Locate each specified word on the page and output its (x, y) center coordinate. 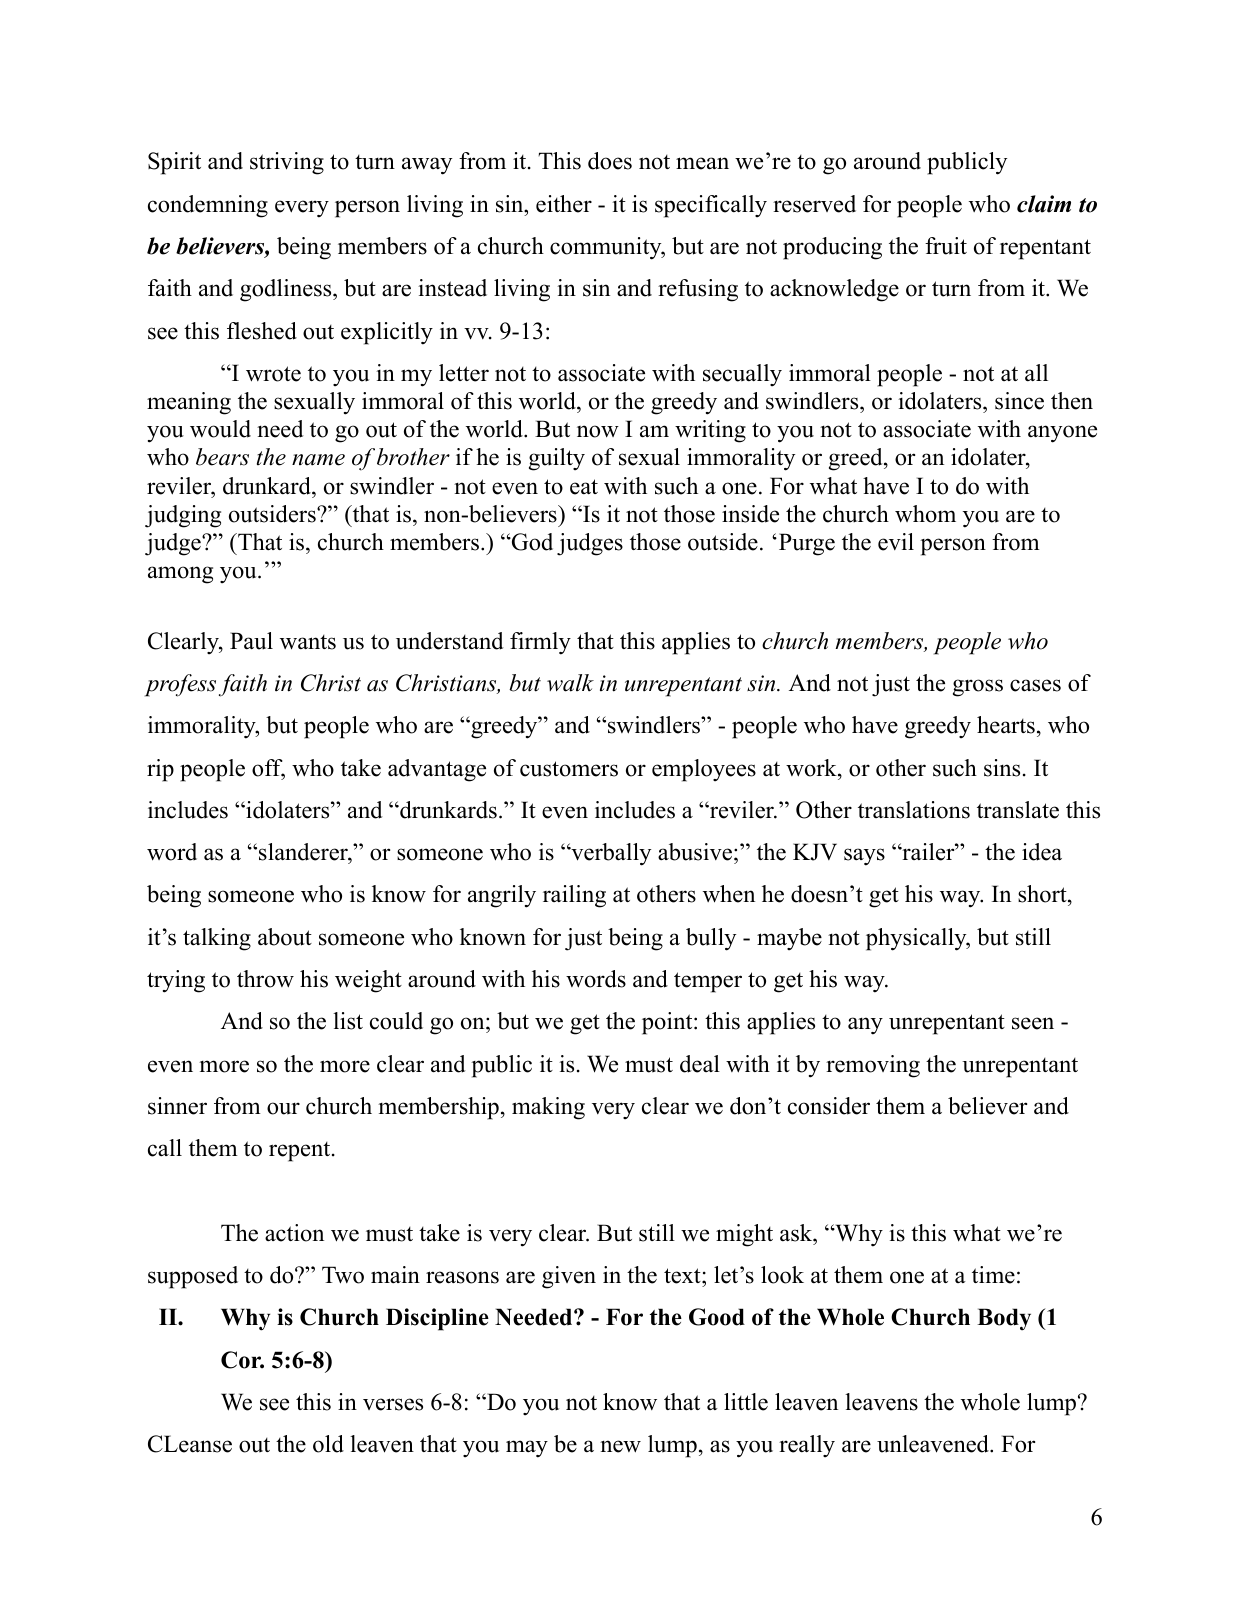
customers (569, 769)
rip (160, 770)
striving (287, 163)
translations (914, 810)
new (620, 1446)
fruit (946, 246)
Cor (242, 1360)
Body (1004, 1319)
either (564, 204)
